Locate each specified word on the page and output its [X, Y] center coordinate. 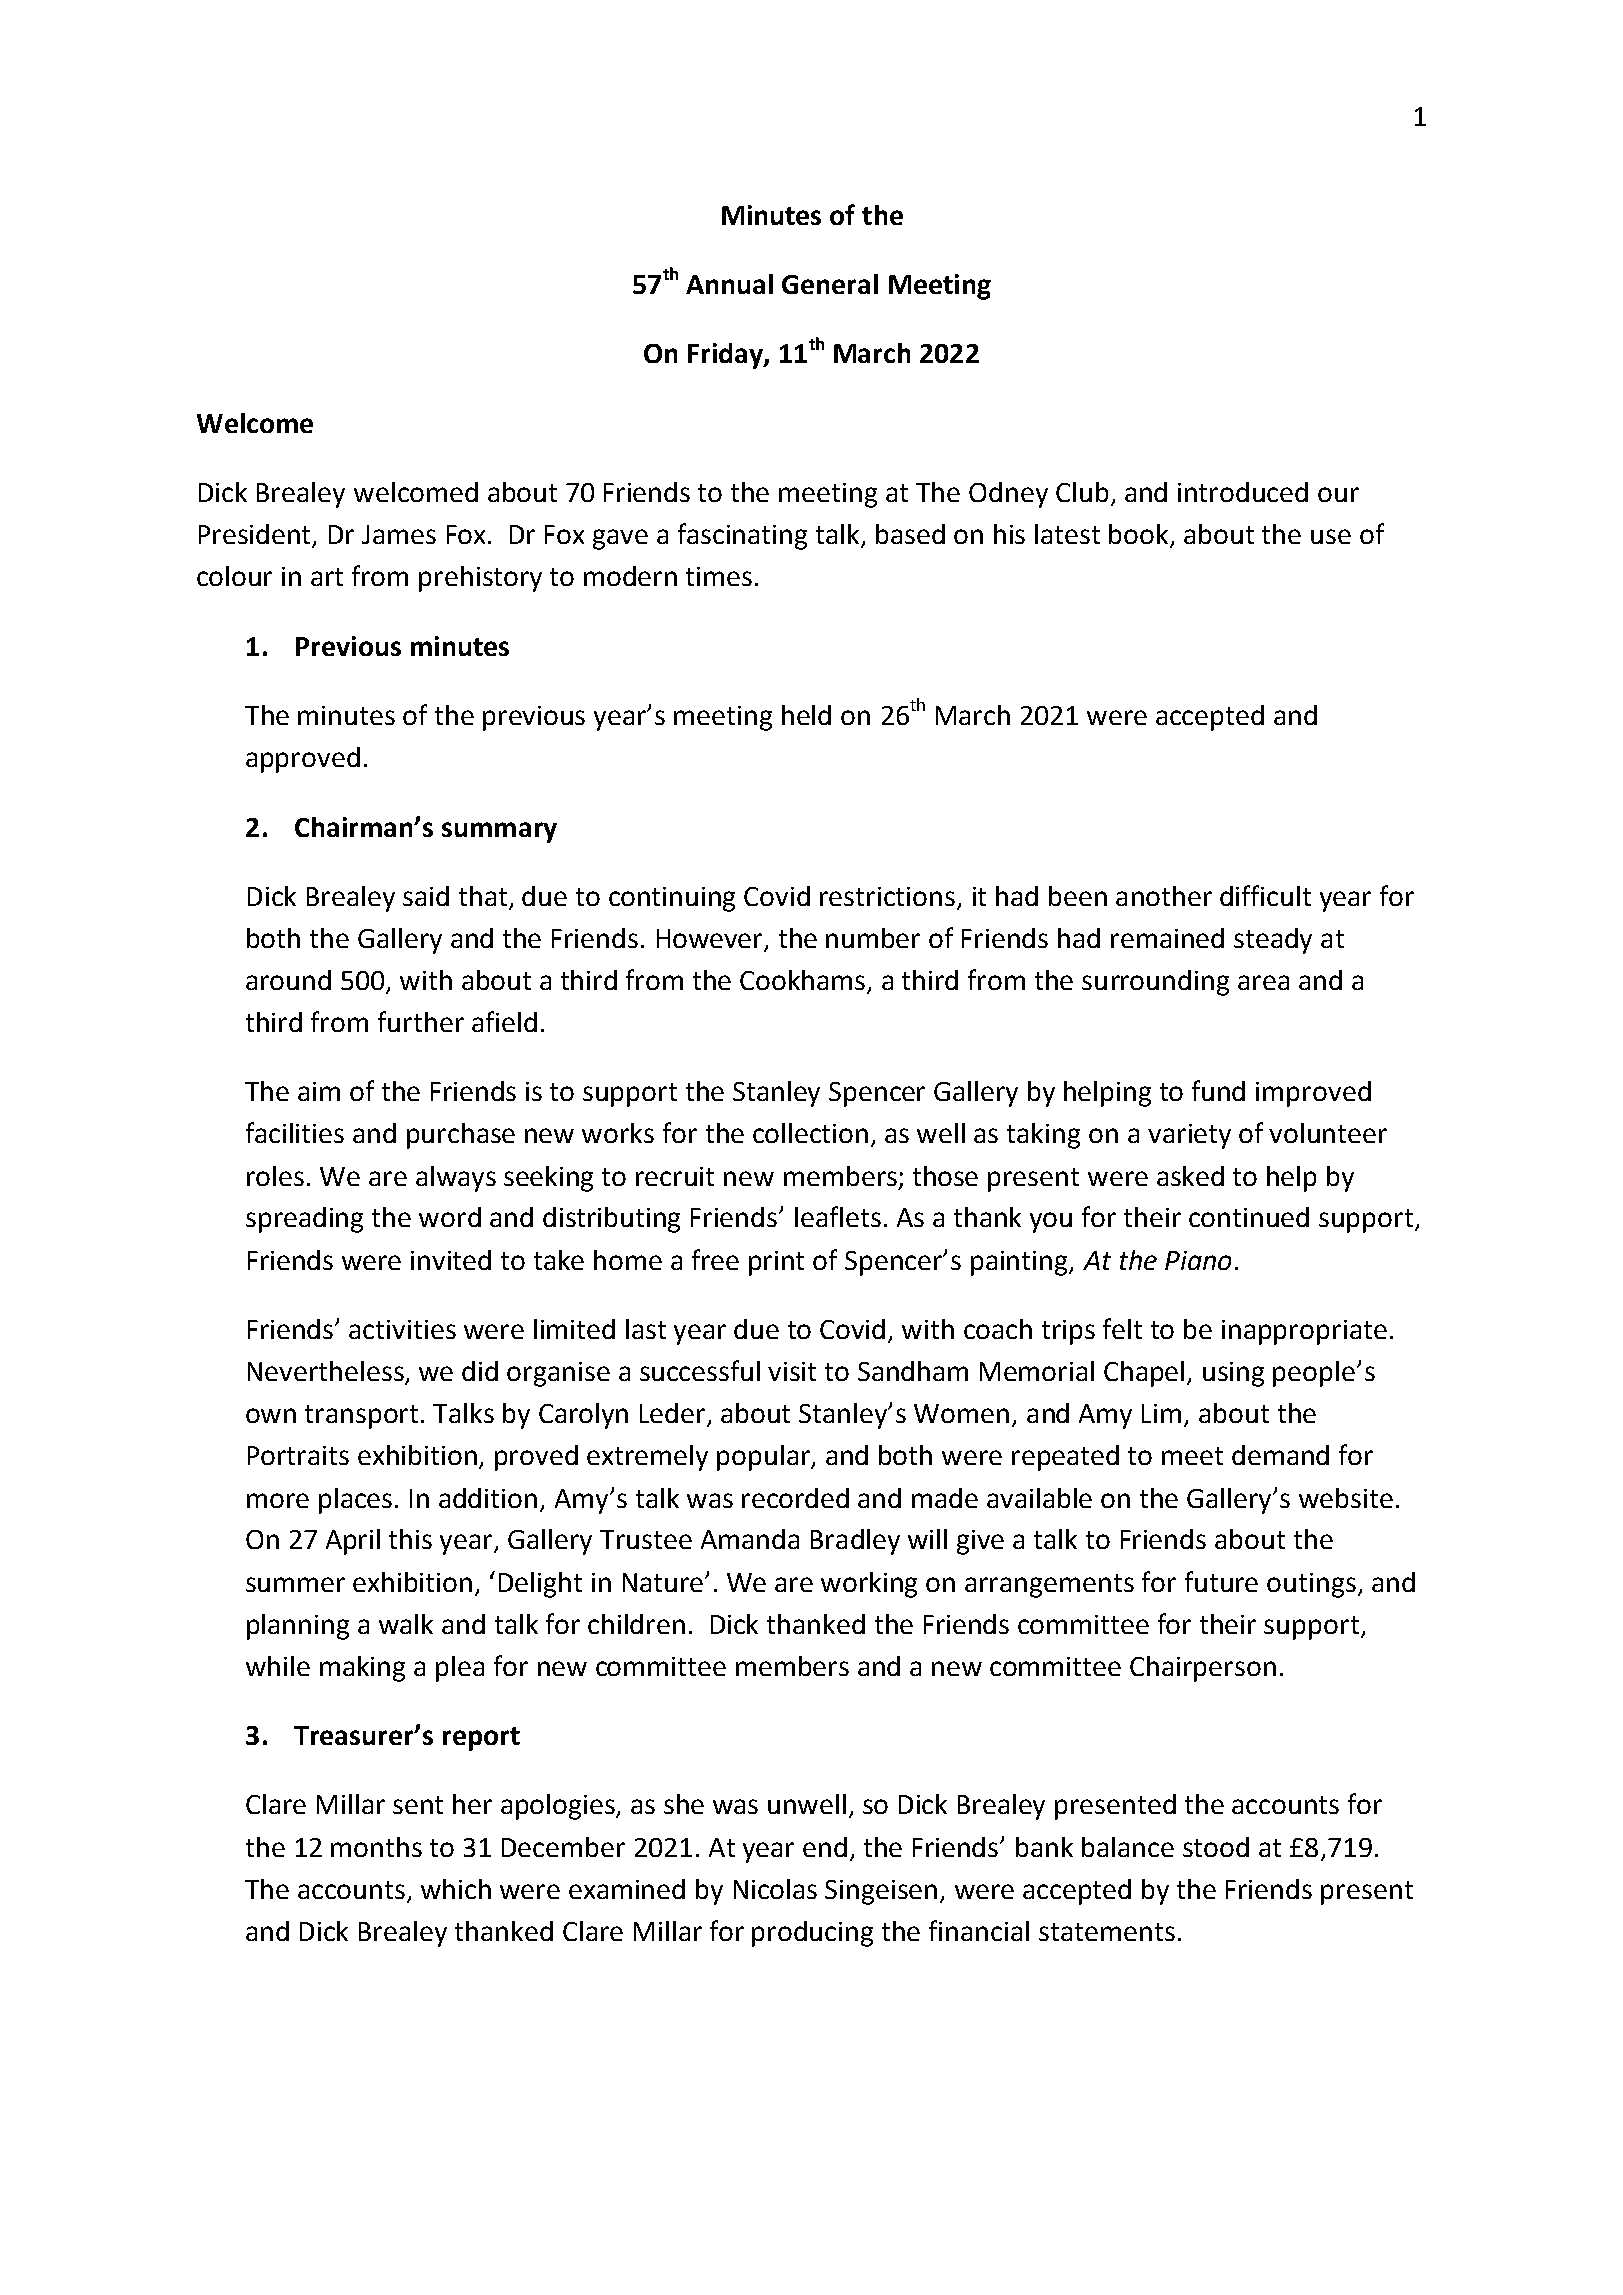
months [376, 1847]
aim [319, 1091]
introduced [1243, 492]
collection [810, 1133]
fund [1218, 1090]
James [399, 534]
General [830, 284]
